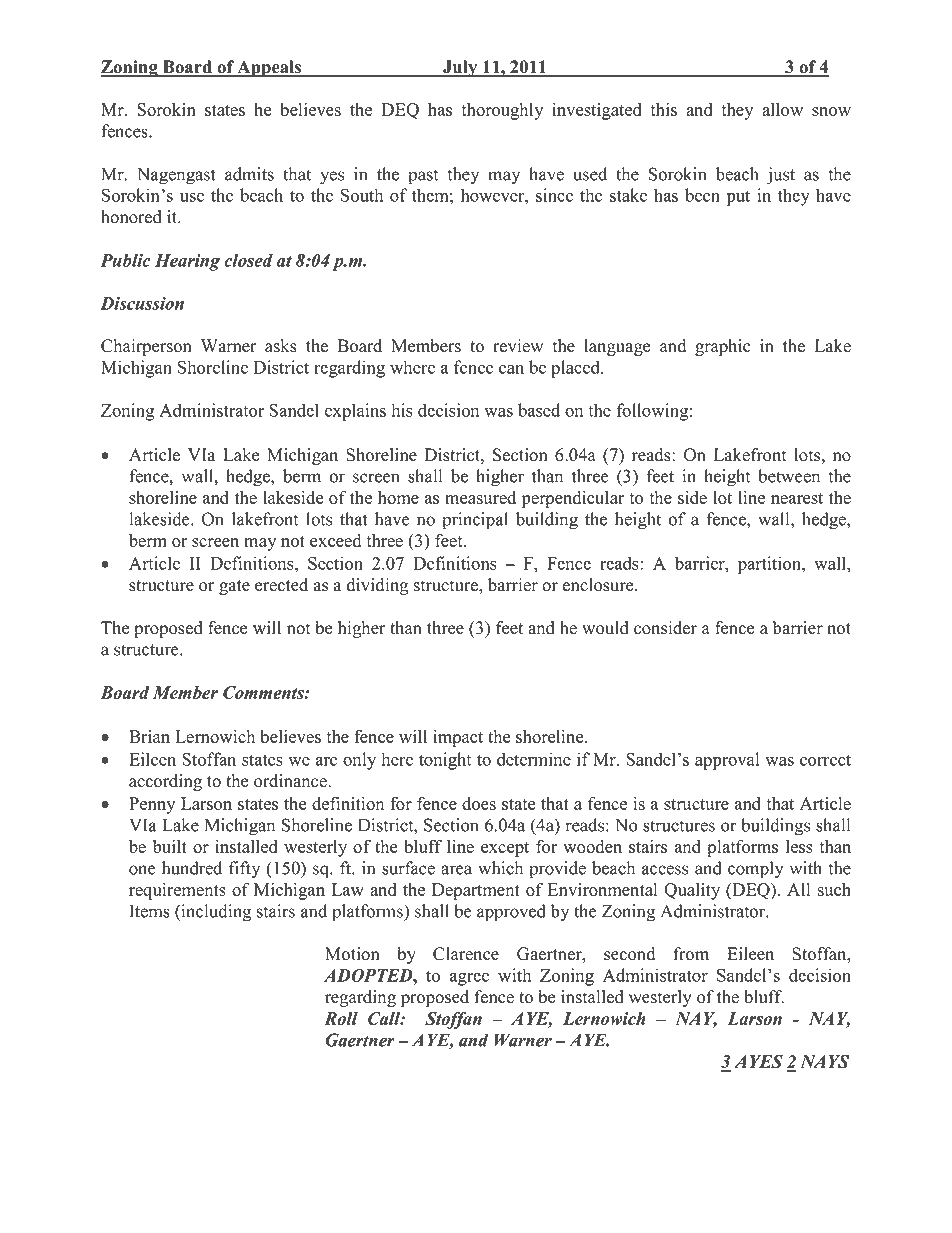 The image size is (952, 1233). What do you see at coordinates (475, 521) in the screenshot?
I see `principal` at bounding box center [475, 521].
